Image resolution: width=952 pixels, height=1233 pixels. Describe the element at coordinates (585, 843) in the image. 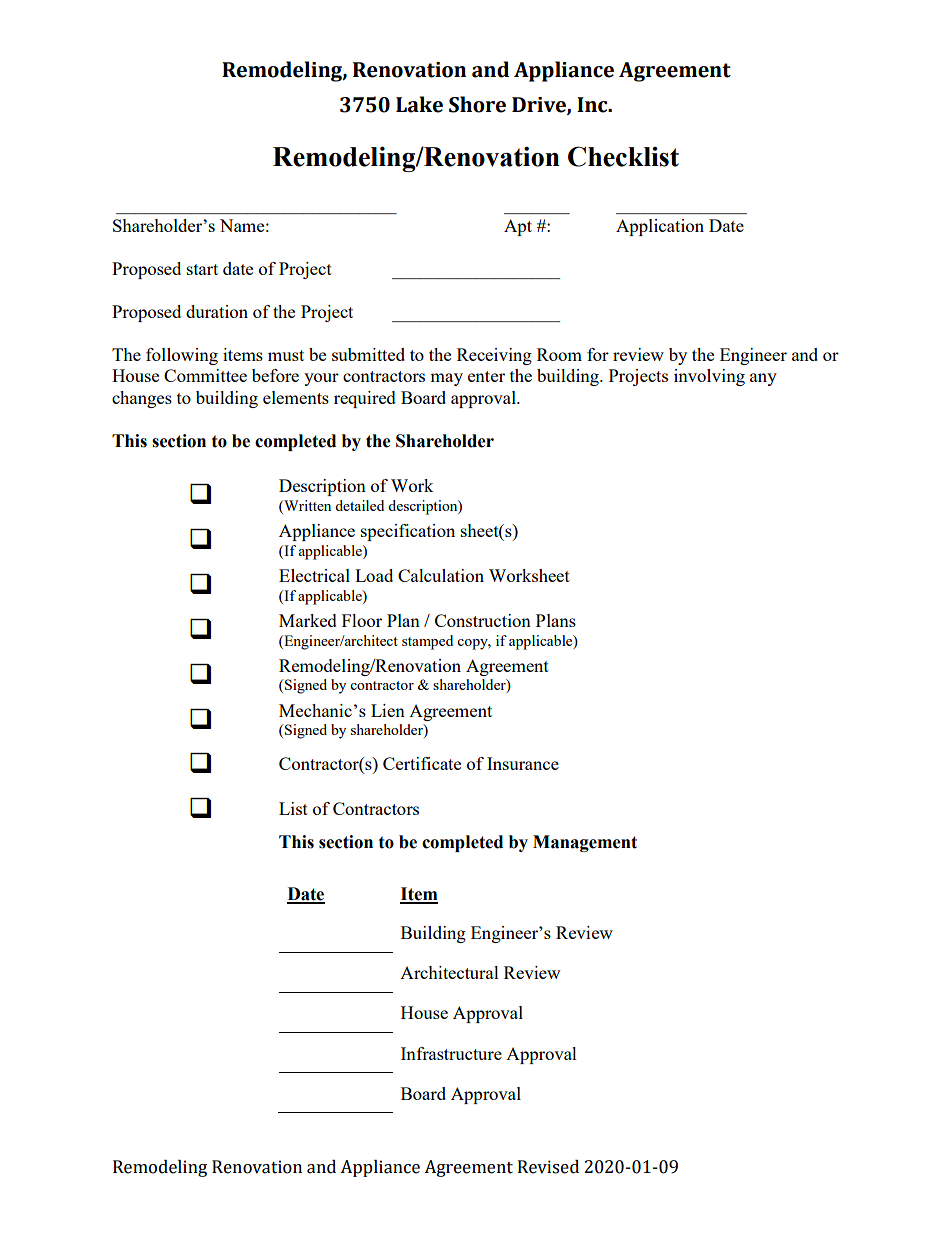

I see `Management` at that location.
